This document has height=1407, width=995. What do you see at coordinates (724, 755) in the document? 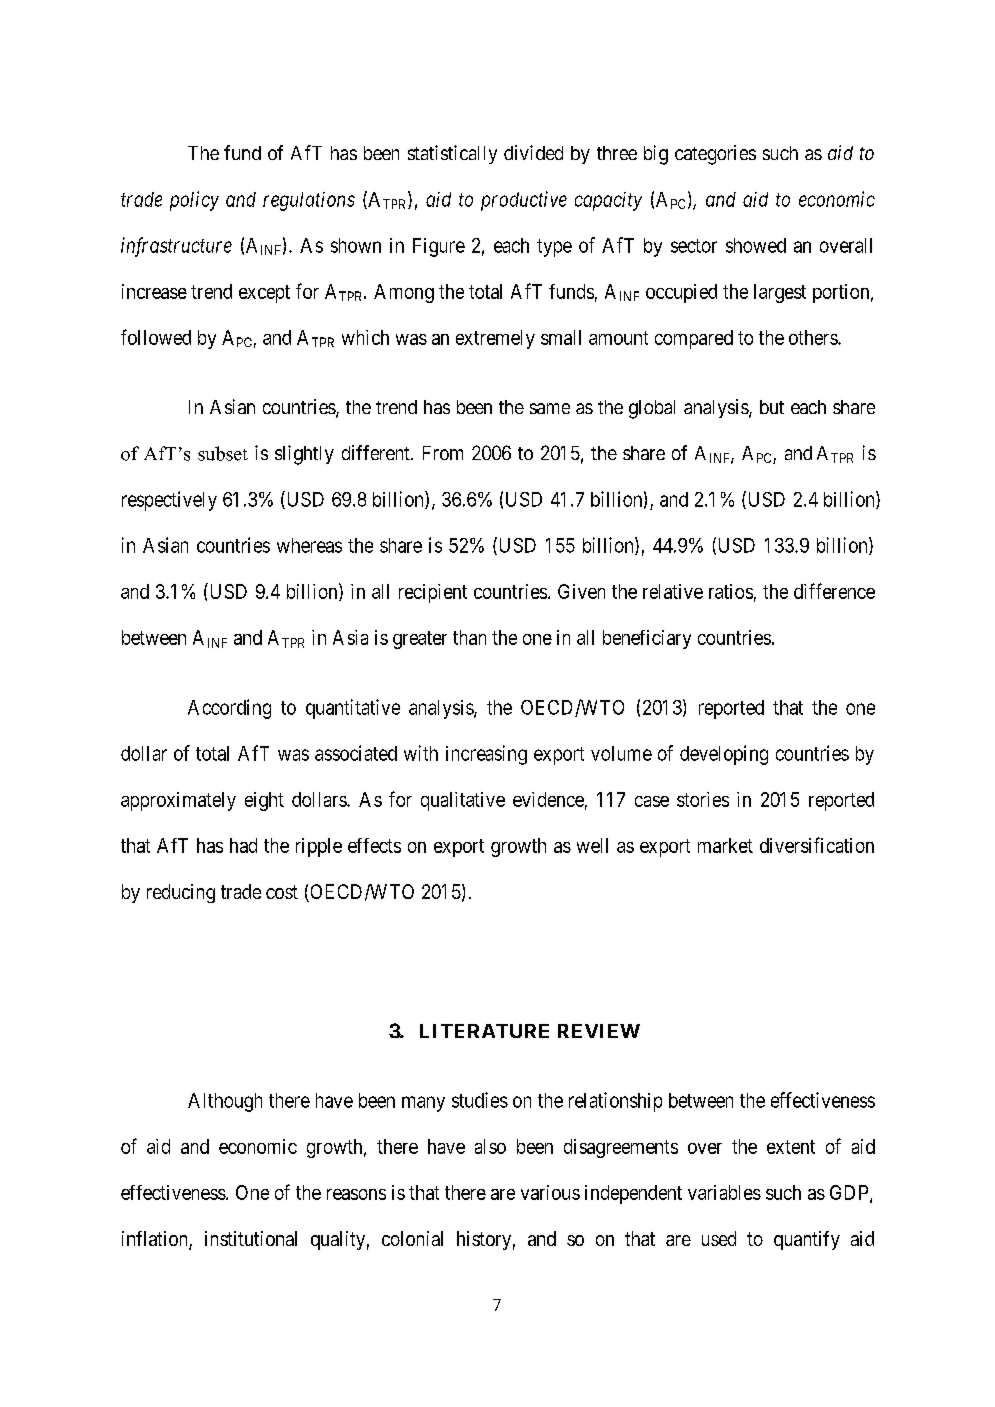
I see `developing` at bounding box center [724, 755].
